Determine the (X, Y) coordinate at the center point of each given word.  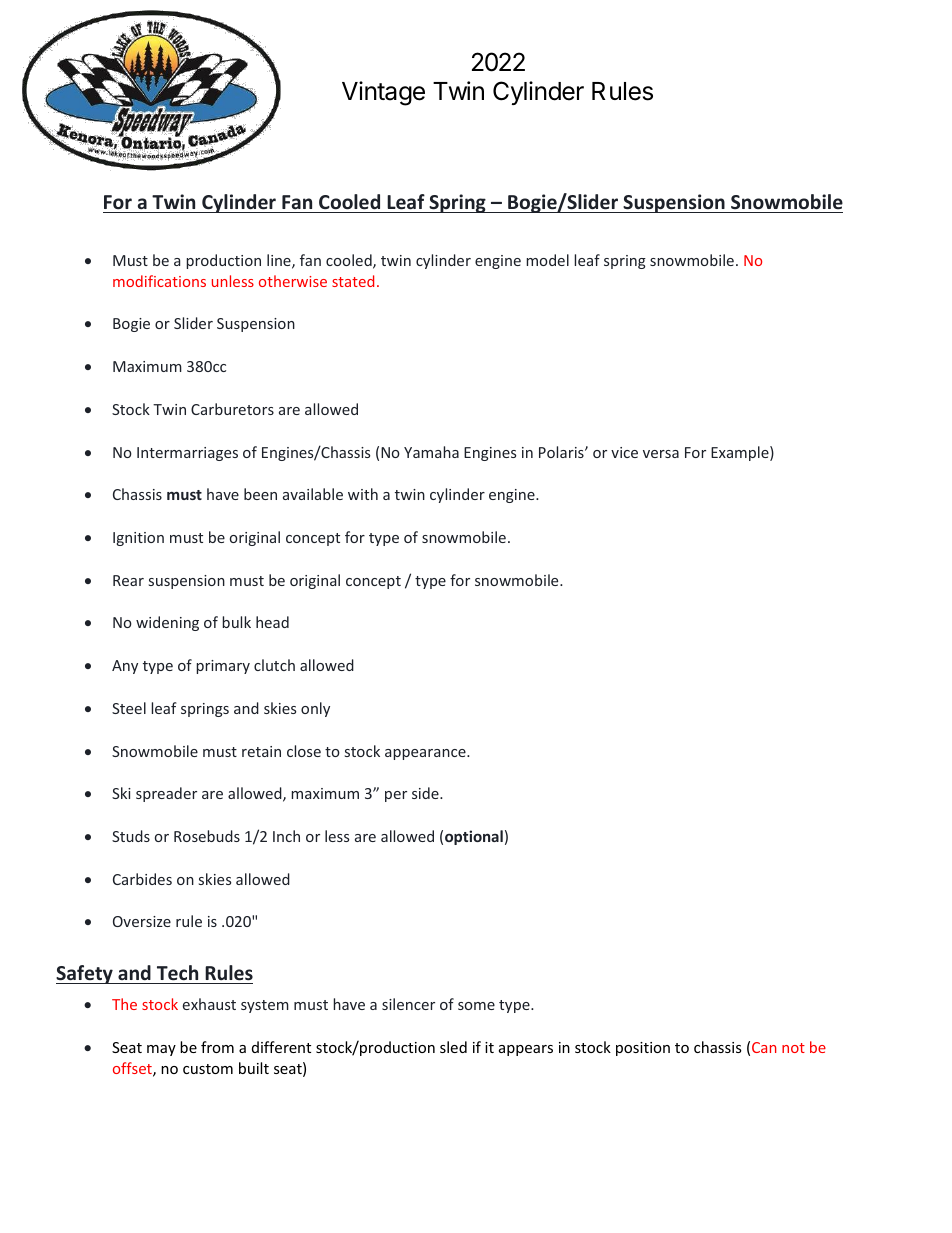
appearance (426, 754)
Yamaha (431, 452)
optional (474, 837)
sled (453, 1047)
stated (353, 281)
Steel (129, 708)
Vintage (383, 93)
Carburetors (232, 409)
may (161, 1050)
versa (661, 454)
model (547, 260)
